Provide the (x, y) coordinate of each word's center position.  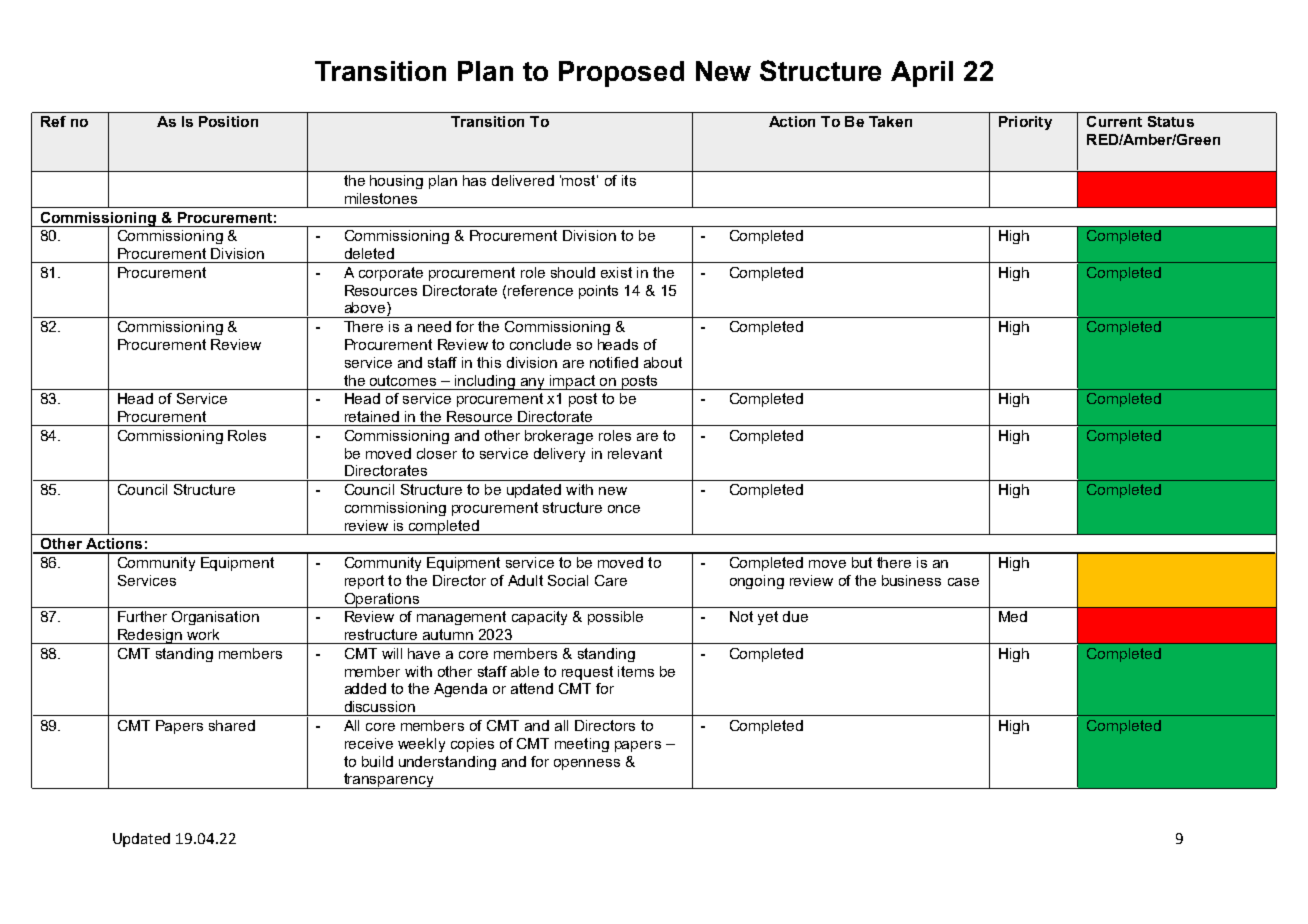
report (364, 582)
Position (228, 121)
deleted (369, 253)
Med (1013, 616)
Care (611, 580)
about (663, 362)
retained (372, 416)
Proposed (621, 74)
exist (616, 272)
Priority (1025, 123)
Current (1114, 121)
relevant (635, 453)
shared (232, 725)
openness (587, 764)
